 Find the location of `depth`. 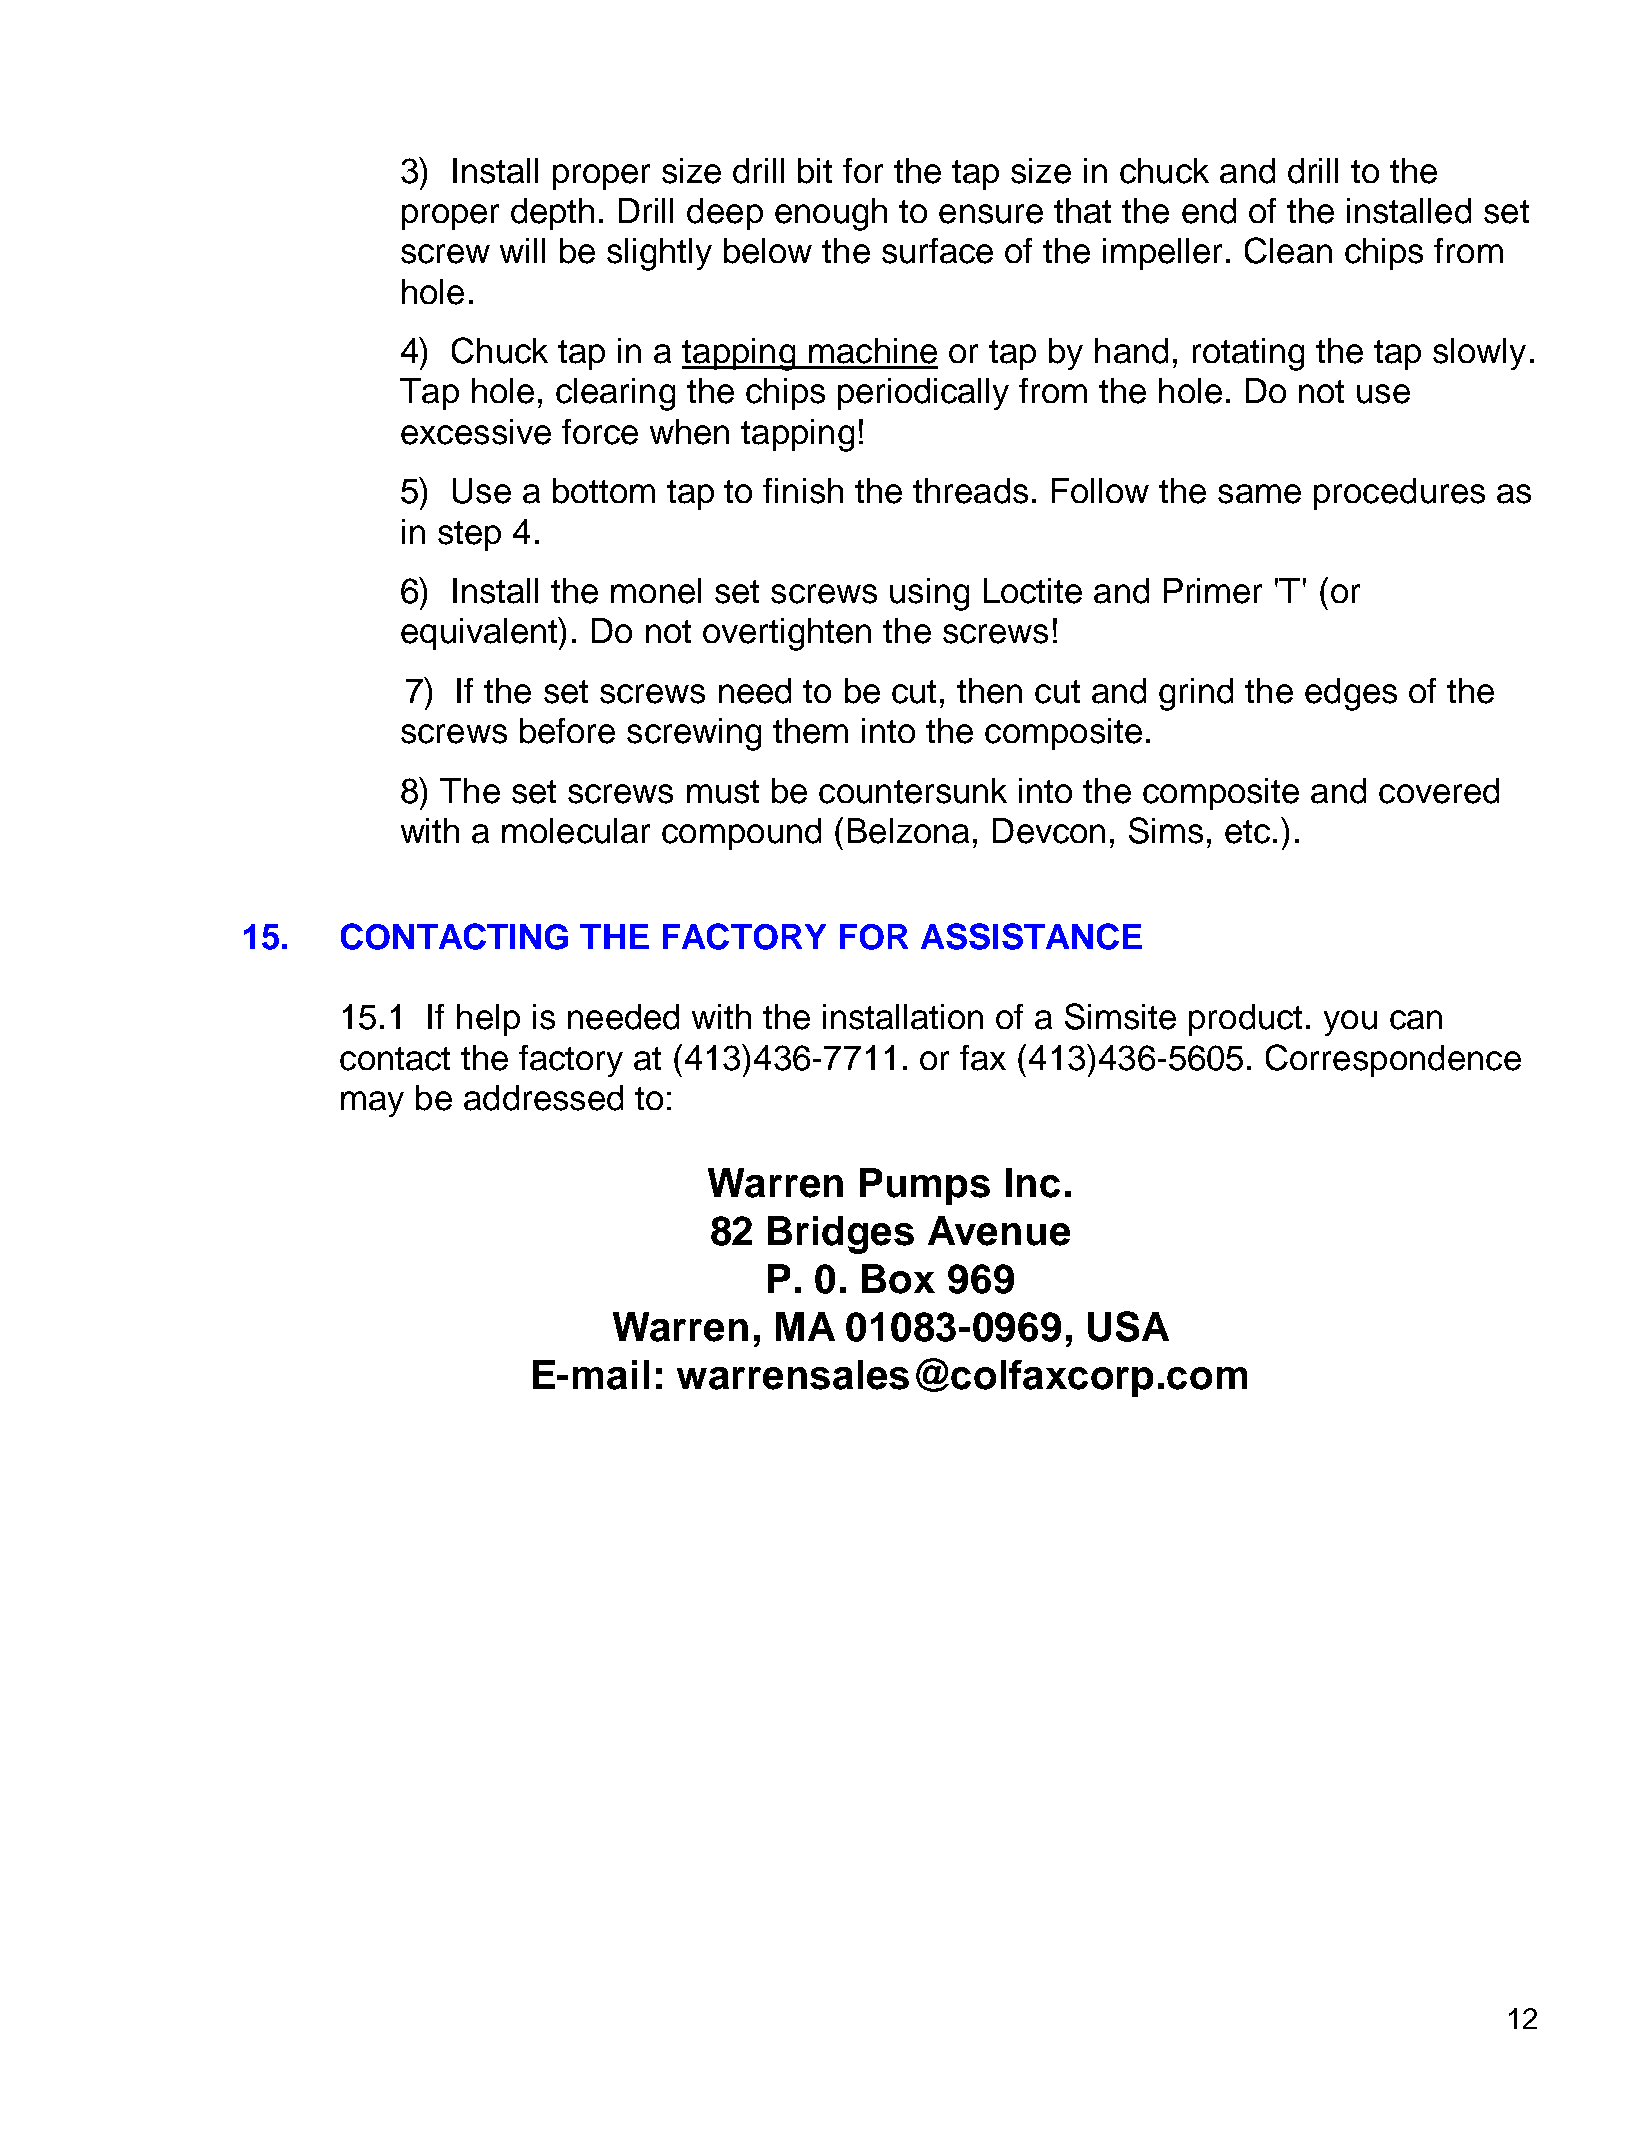

depth is located at coordinates (552, 214).
